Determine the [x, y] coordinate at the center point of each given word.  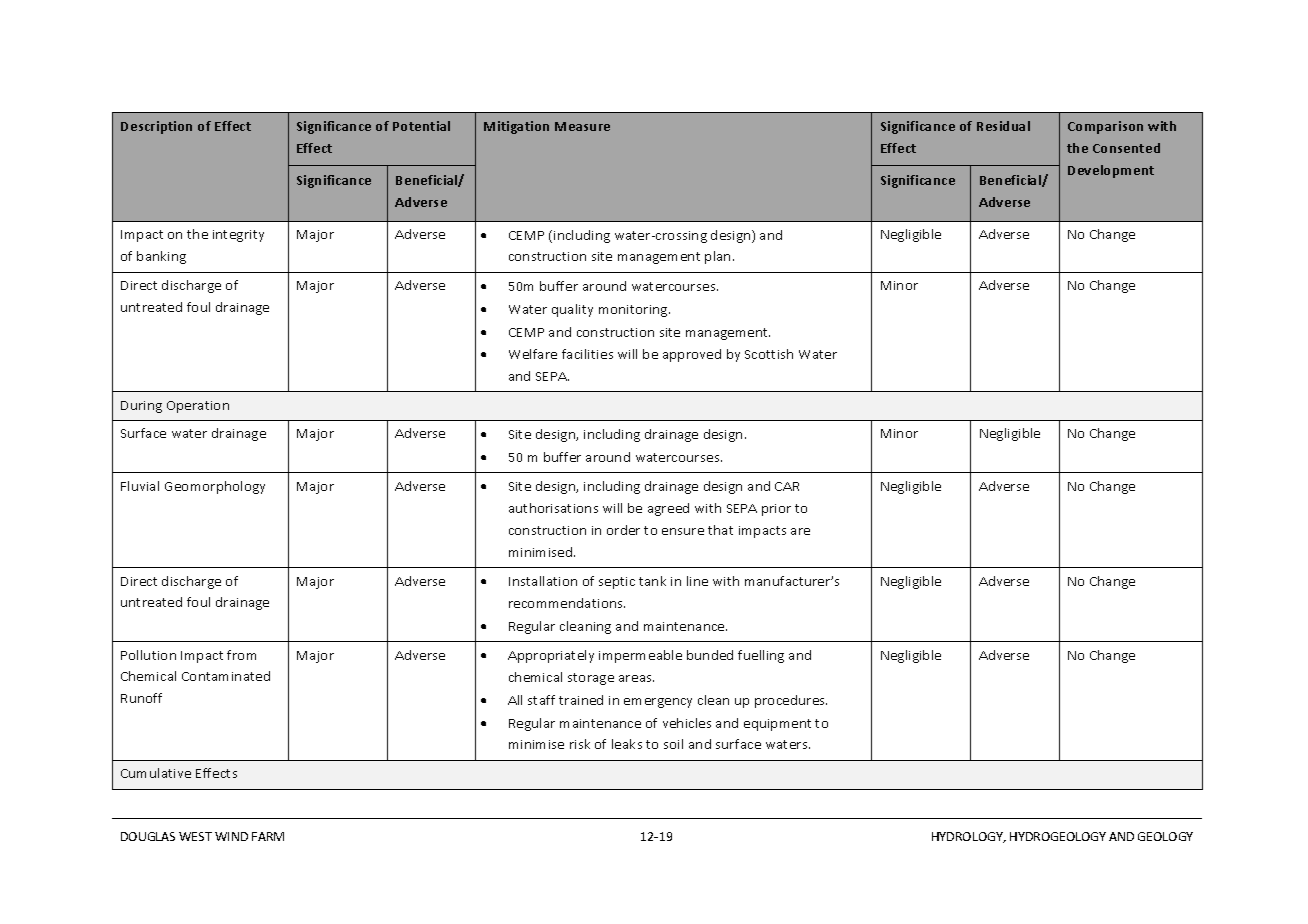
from [241, 655]
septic [617, 583]
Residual [1003, 126]
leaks [627, 744]
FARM [268, 836]
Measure [582, 126]
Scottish [769, 354]
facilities [587, 354]
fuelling [761, 656]
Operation [198, 407]
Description [156, 127]
